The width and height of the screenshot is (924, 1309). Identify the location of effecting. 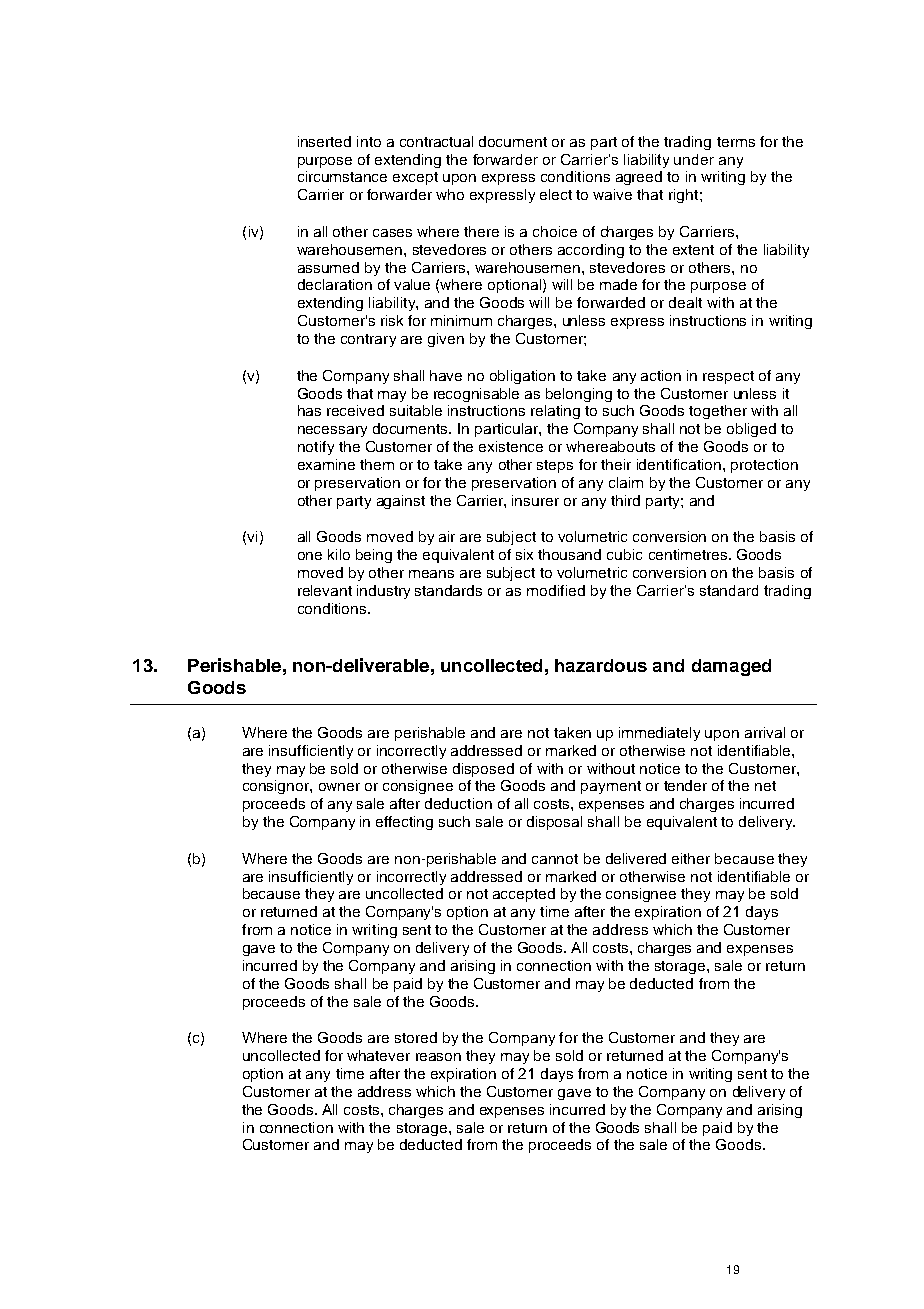
(404, 823).
